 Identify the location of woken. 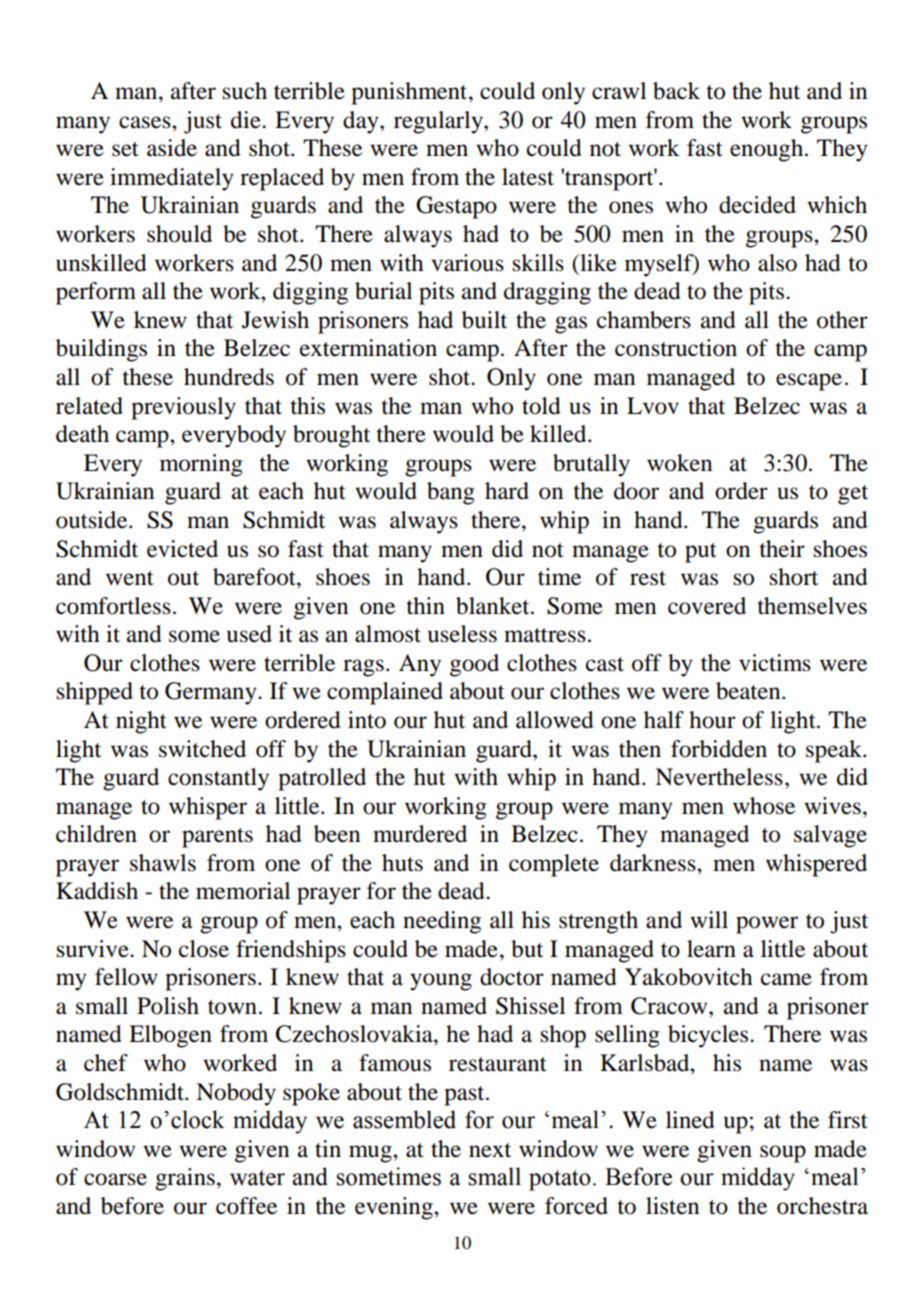
(679, 463).
